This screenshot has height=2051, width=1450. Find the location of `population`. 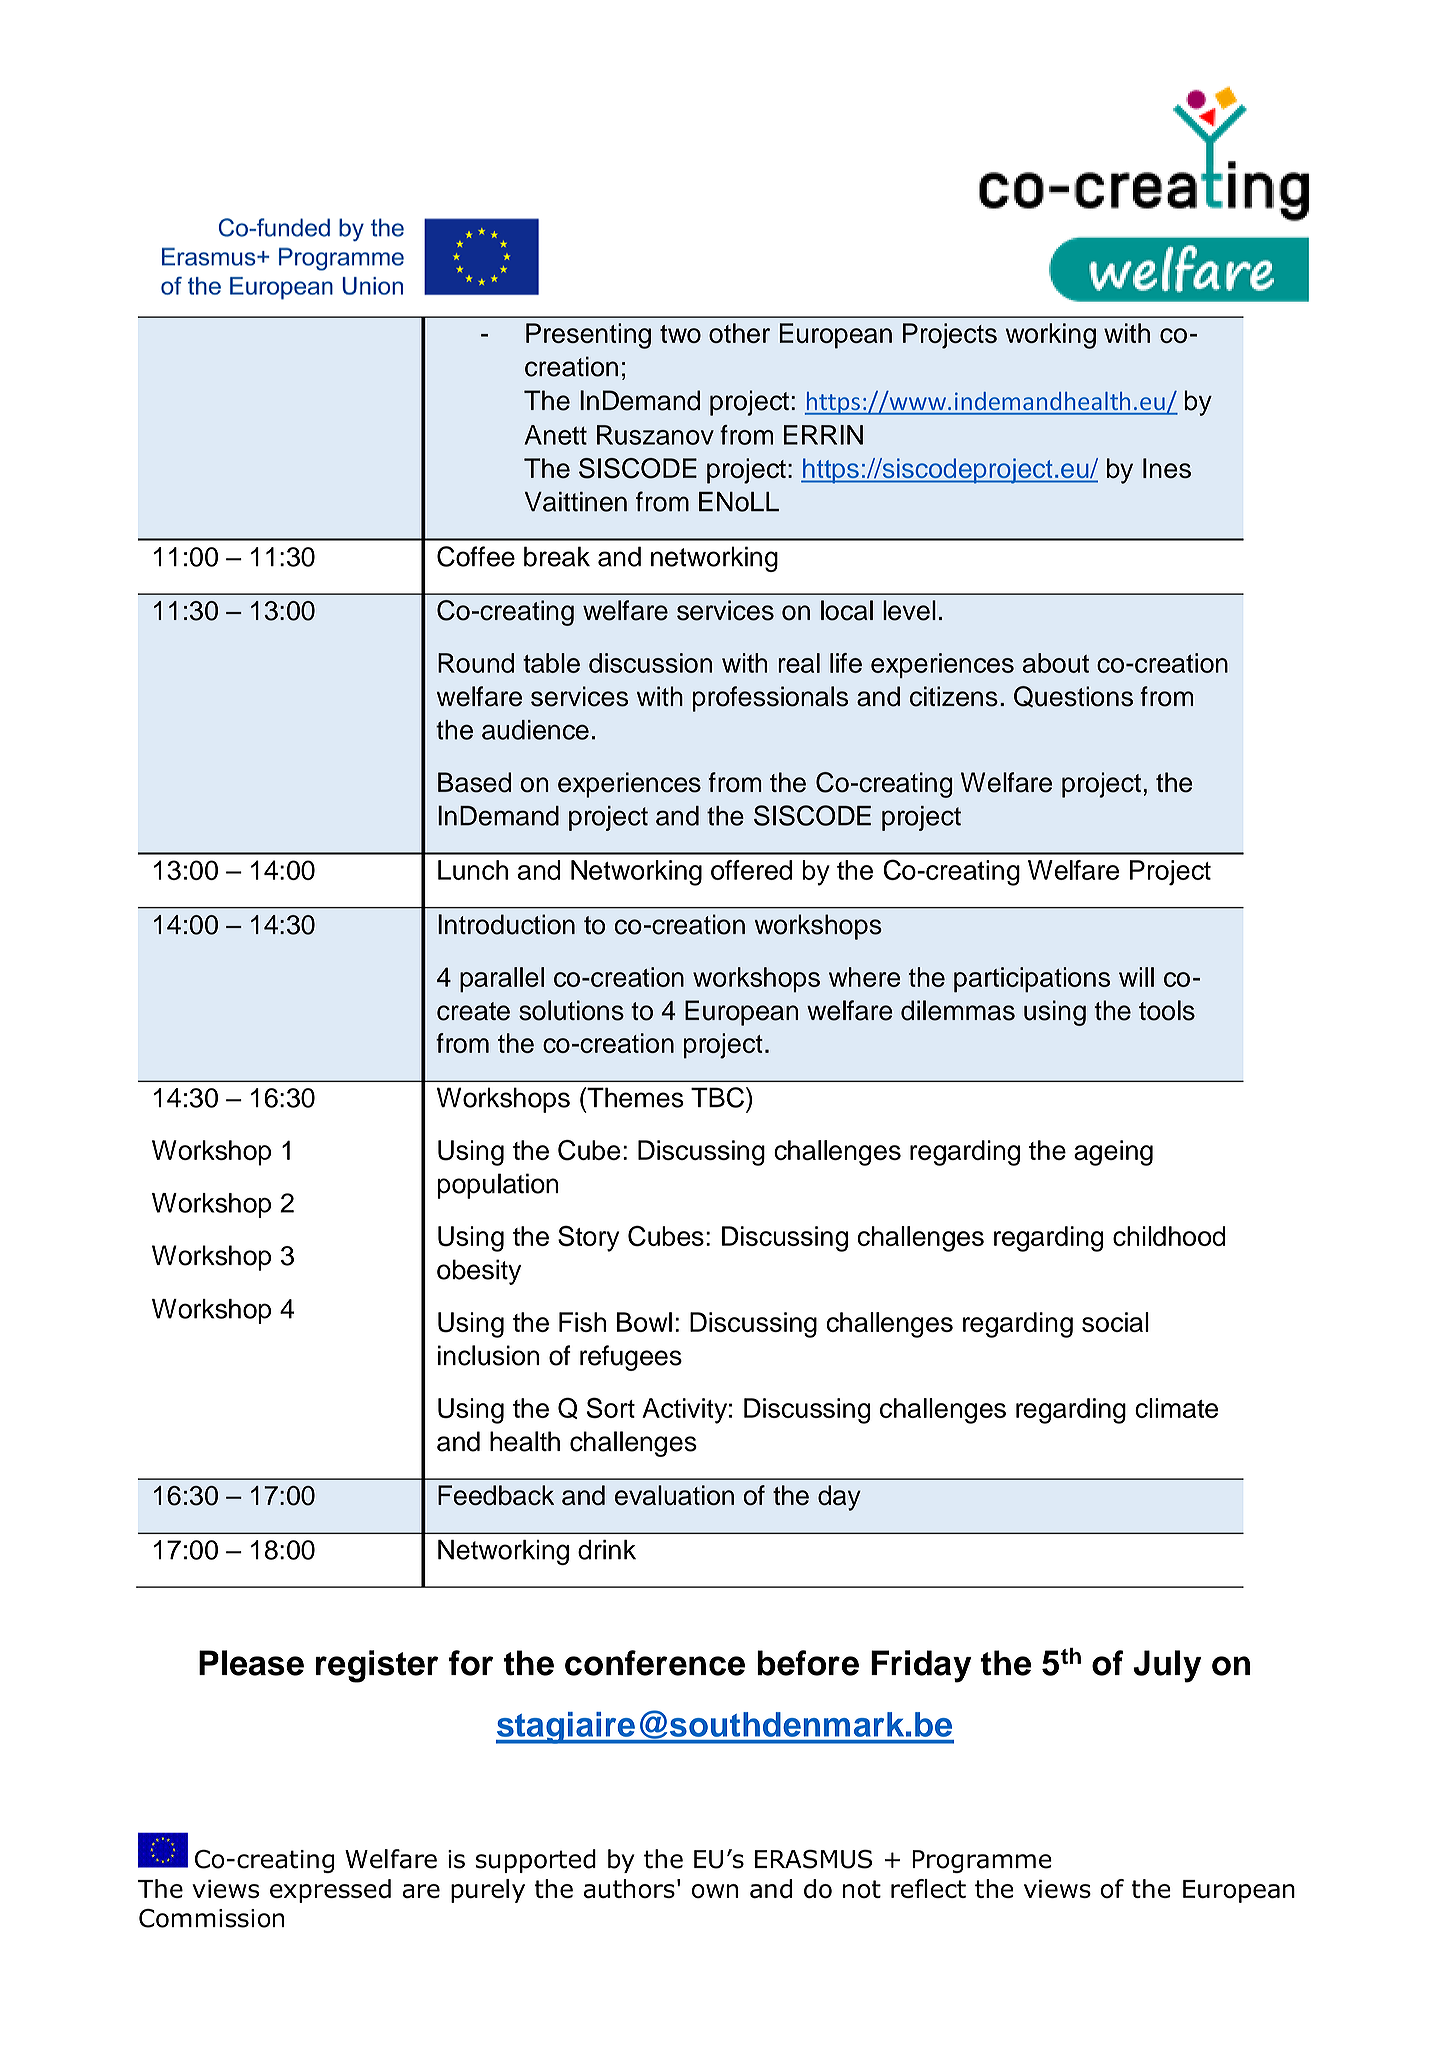

population is located at coordinates (498, 1186).
